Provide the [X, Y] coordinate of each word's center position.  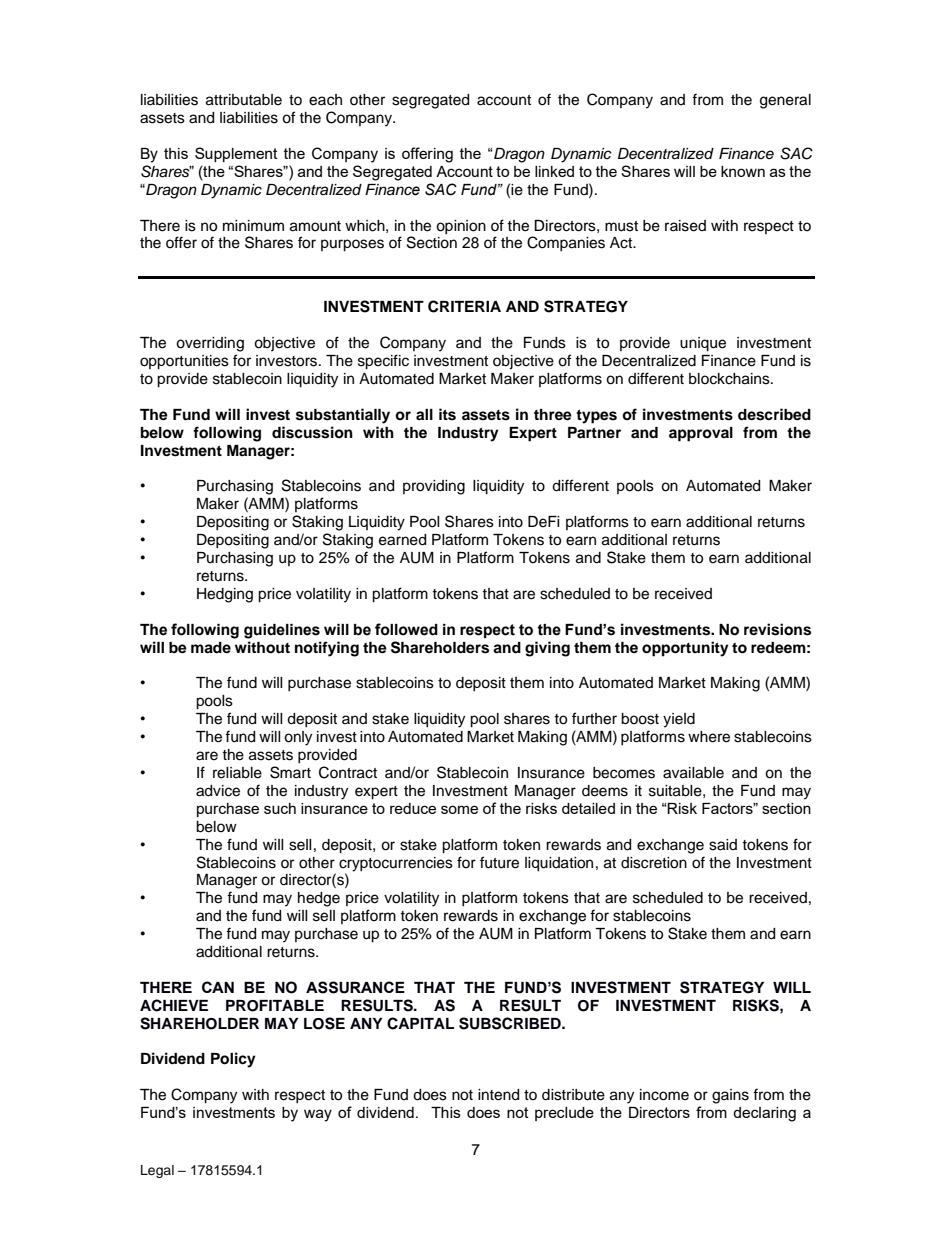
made [211, 648]
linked [554, 171]
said [723, 845]
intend [498, 1095]
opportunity [685, 649]
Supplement [236, 154]
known [743, 171]
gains [730, 1096]
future [499, 862]
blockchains [730, 379]
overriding [210, 344]
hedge [319, 899]
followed [406, 629]
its [447, 414]
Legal [157, 1171]
